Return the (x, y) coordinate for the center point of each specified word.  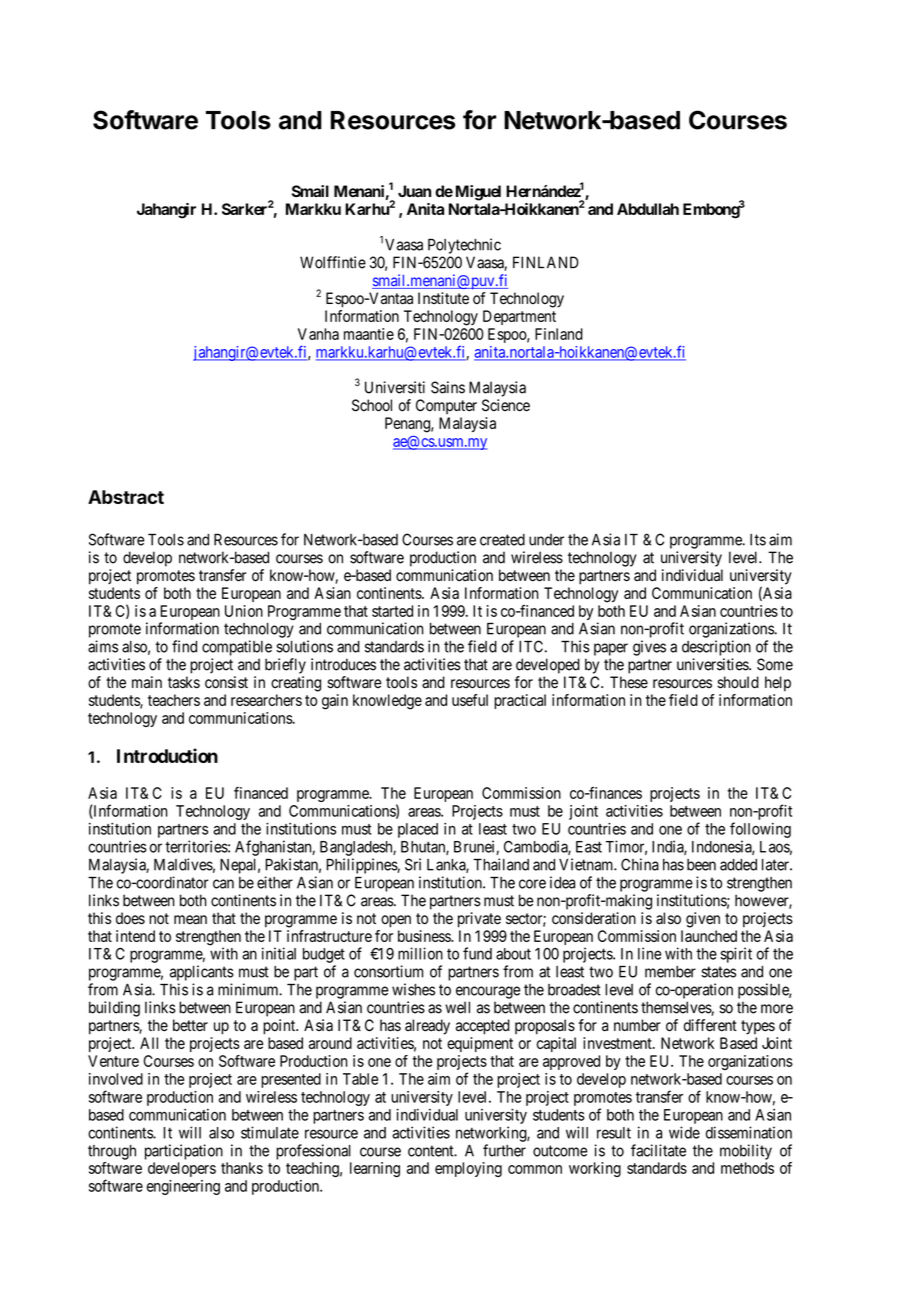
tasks (184, 682)
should (738, 682)
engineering (183, 1187)
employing (468, 1169)
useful (470, 700)
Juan (414, 191)
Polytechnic (464, 246)
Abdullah (648, 209)
